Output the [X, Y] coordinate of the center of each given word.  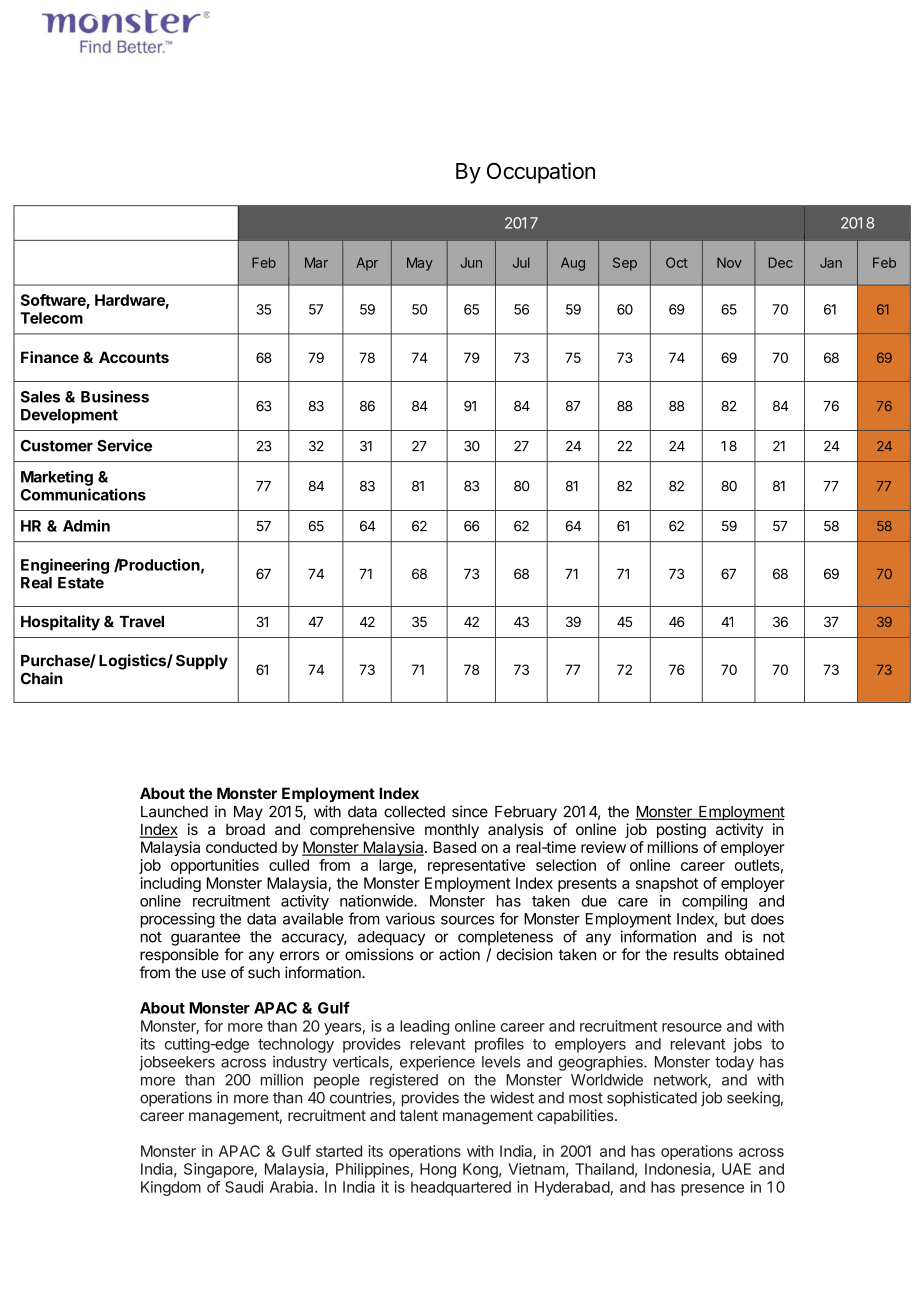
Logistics [133, 662]
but [735, 919]
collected [414, 812]
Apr [367, 264]
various [410, 919]
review [603, 847]
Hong [438, 1170]
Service [124, 445]
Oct [677, 262]
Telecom [51, 318]
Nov [729, 262]
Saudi [244, 1187]
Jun [471, 262]
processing [178, 920]
